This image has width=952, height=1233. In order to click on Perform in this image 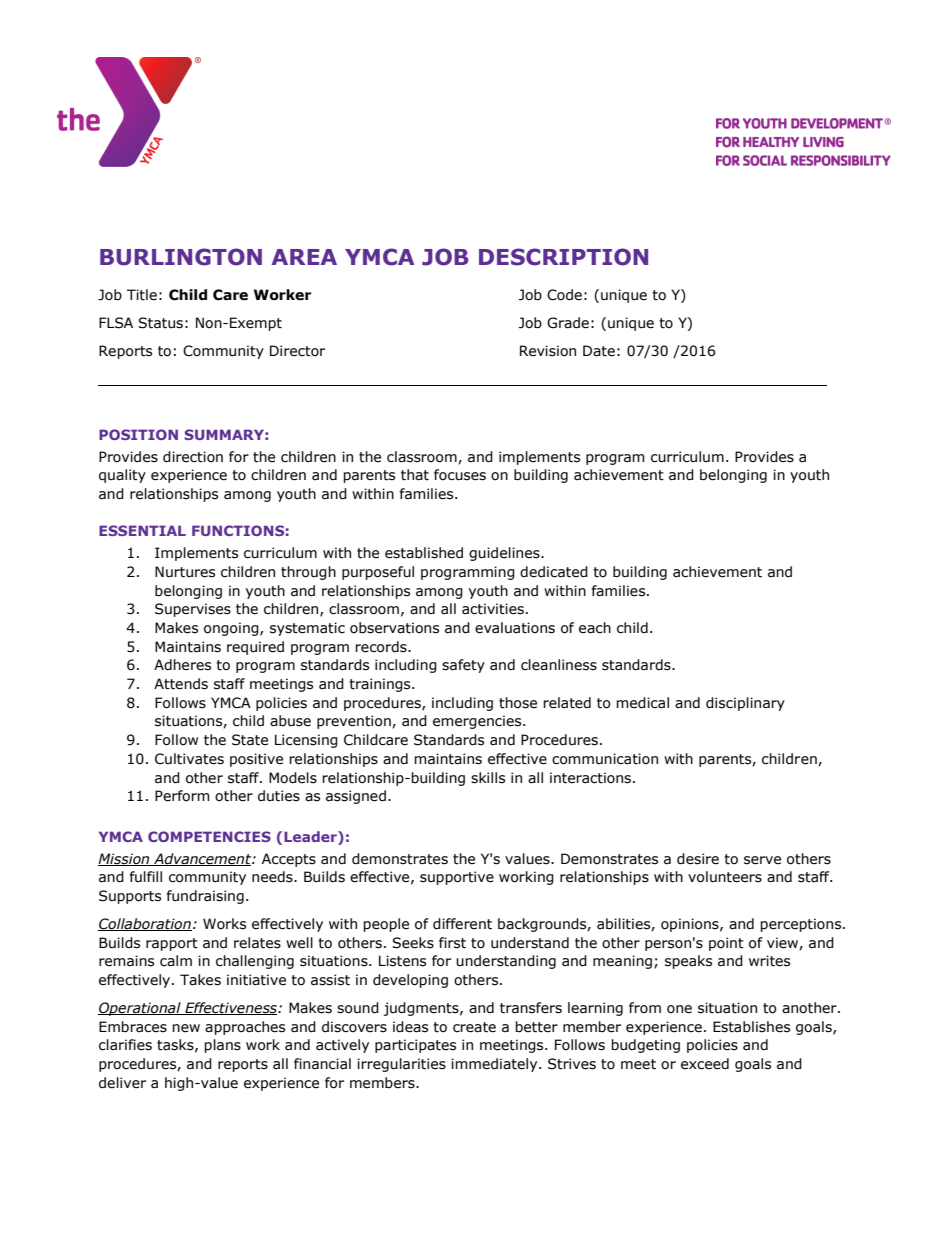, I will do `click(182, 796)`.
